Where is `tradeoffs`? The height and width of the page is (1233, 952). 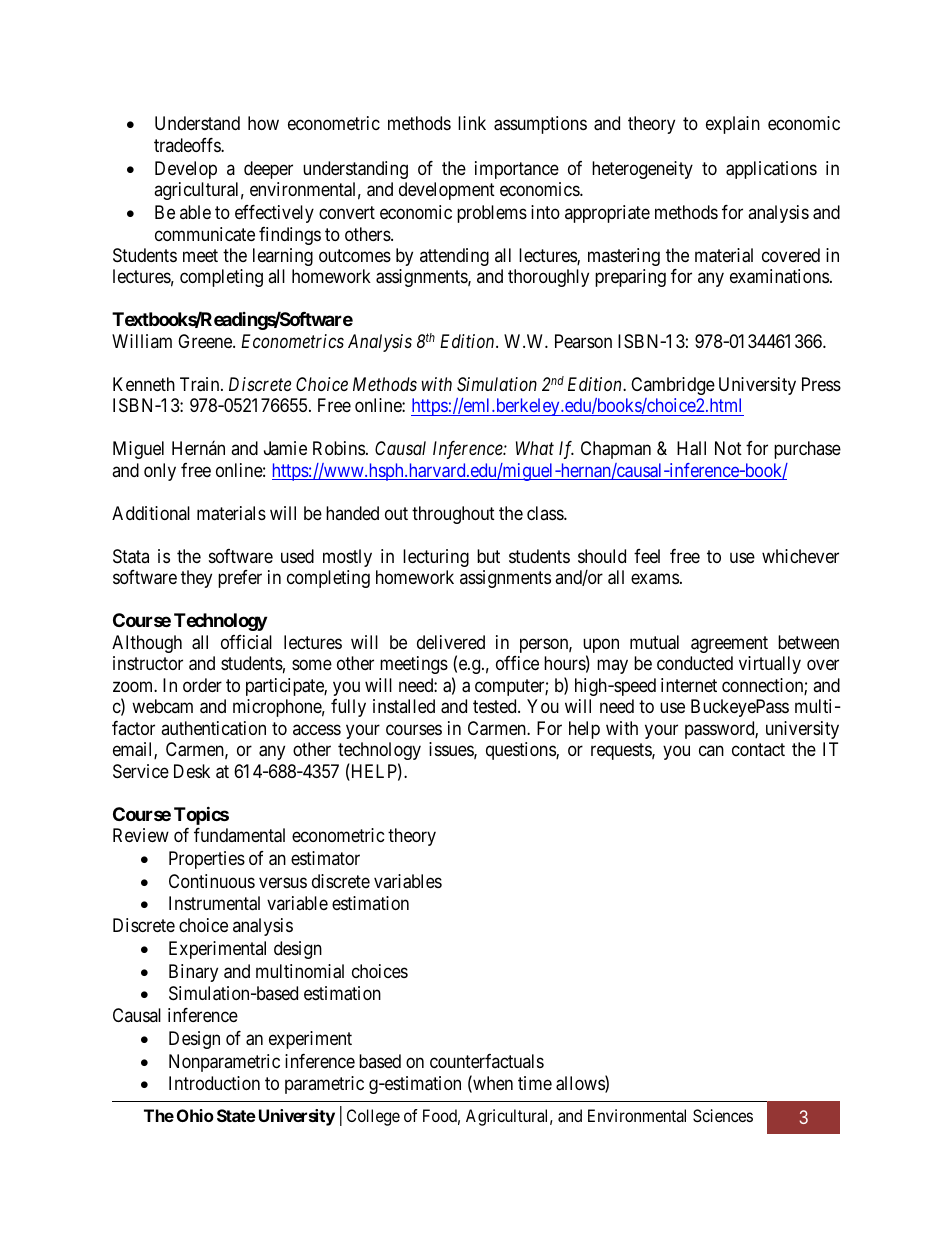
tradeoffs is located at coordinates (188, 145).
